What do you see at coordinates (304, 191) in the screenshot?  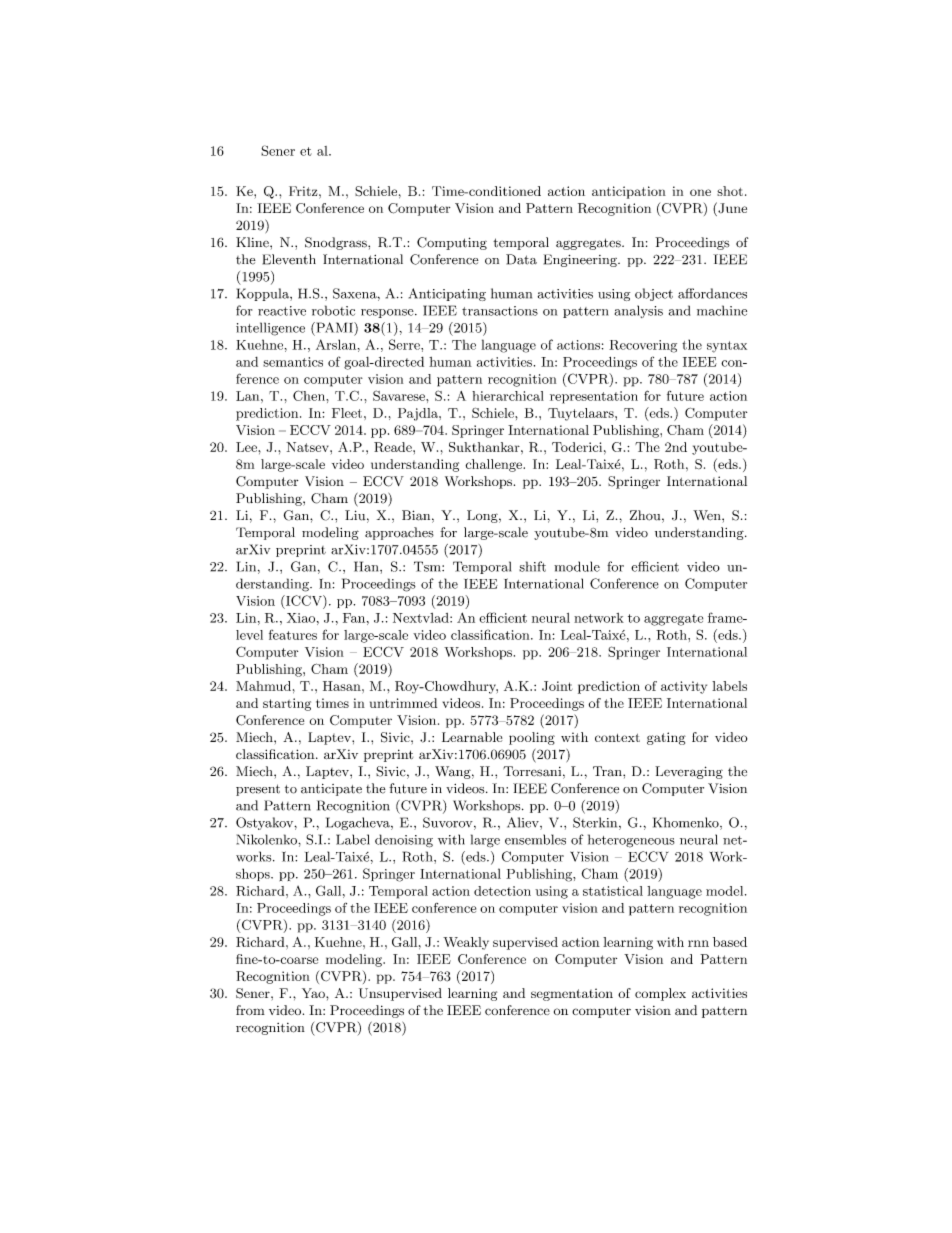 I see `Fritz` at bounding box center [304, 191].
